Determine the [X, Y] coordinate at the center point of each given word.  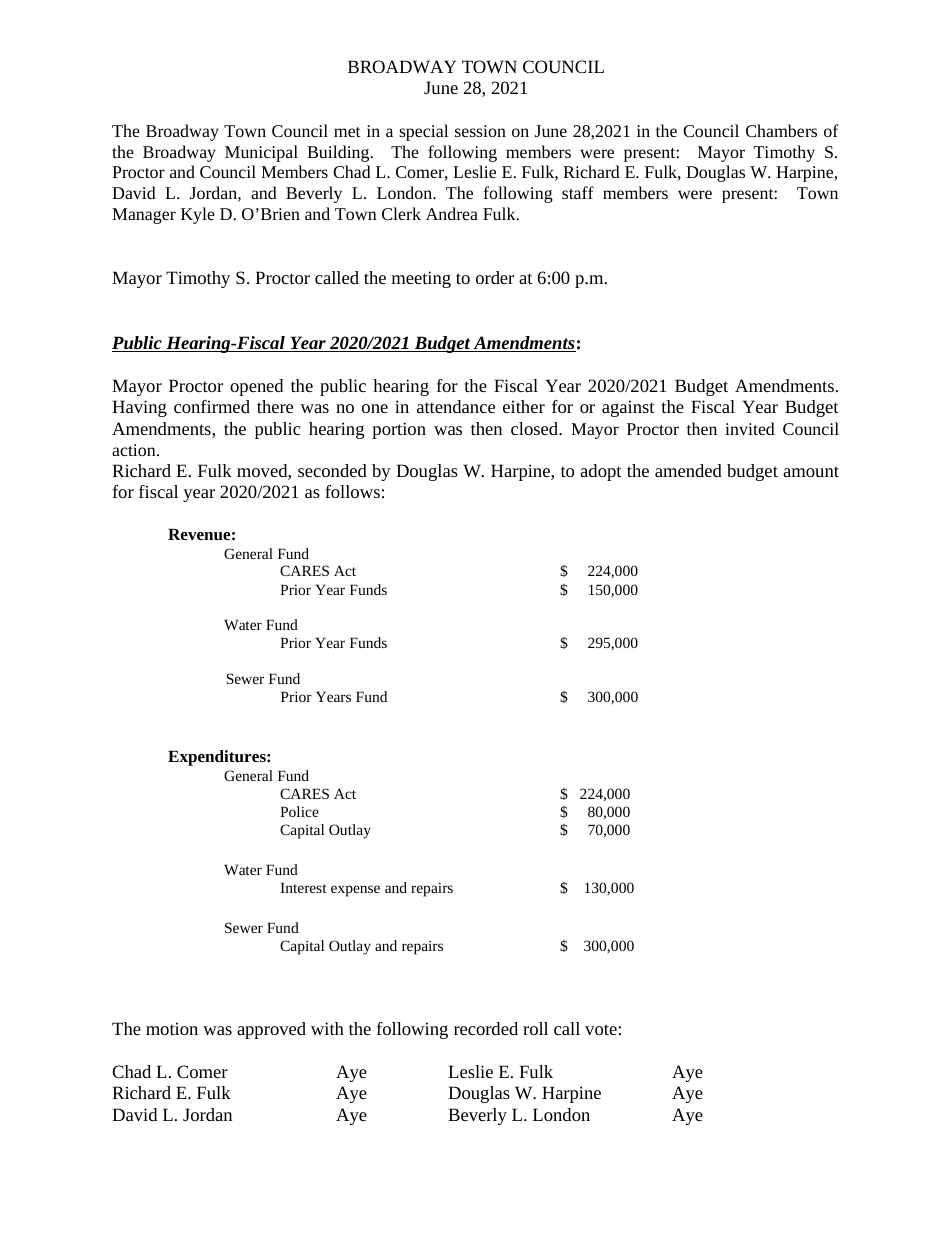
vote [602, 1029]
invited [750, 428]
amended [688, 470]
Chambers [781, 130]
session [480, 131]
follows [352, 491]
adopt [601, 472]
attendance [456, 406]
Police [299, 811]
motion [172, 1028]
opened [256, 387]
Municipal [261, 153]
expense [355, 891]
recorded [486, 1028]
